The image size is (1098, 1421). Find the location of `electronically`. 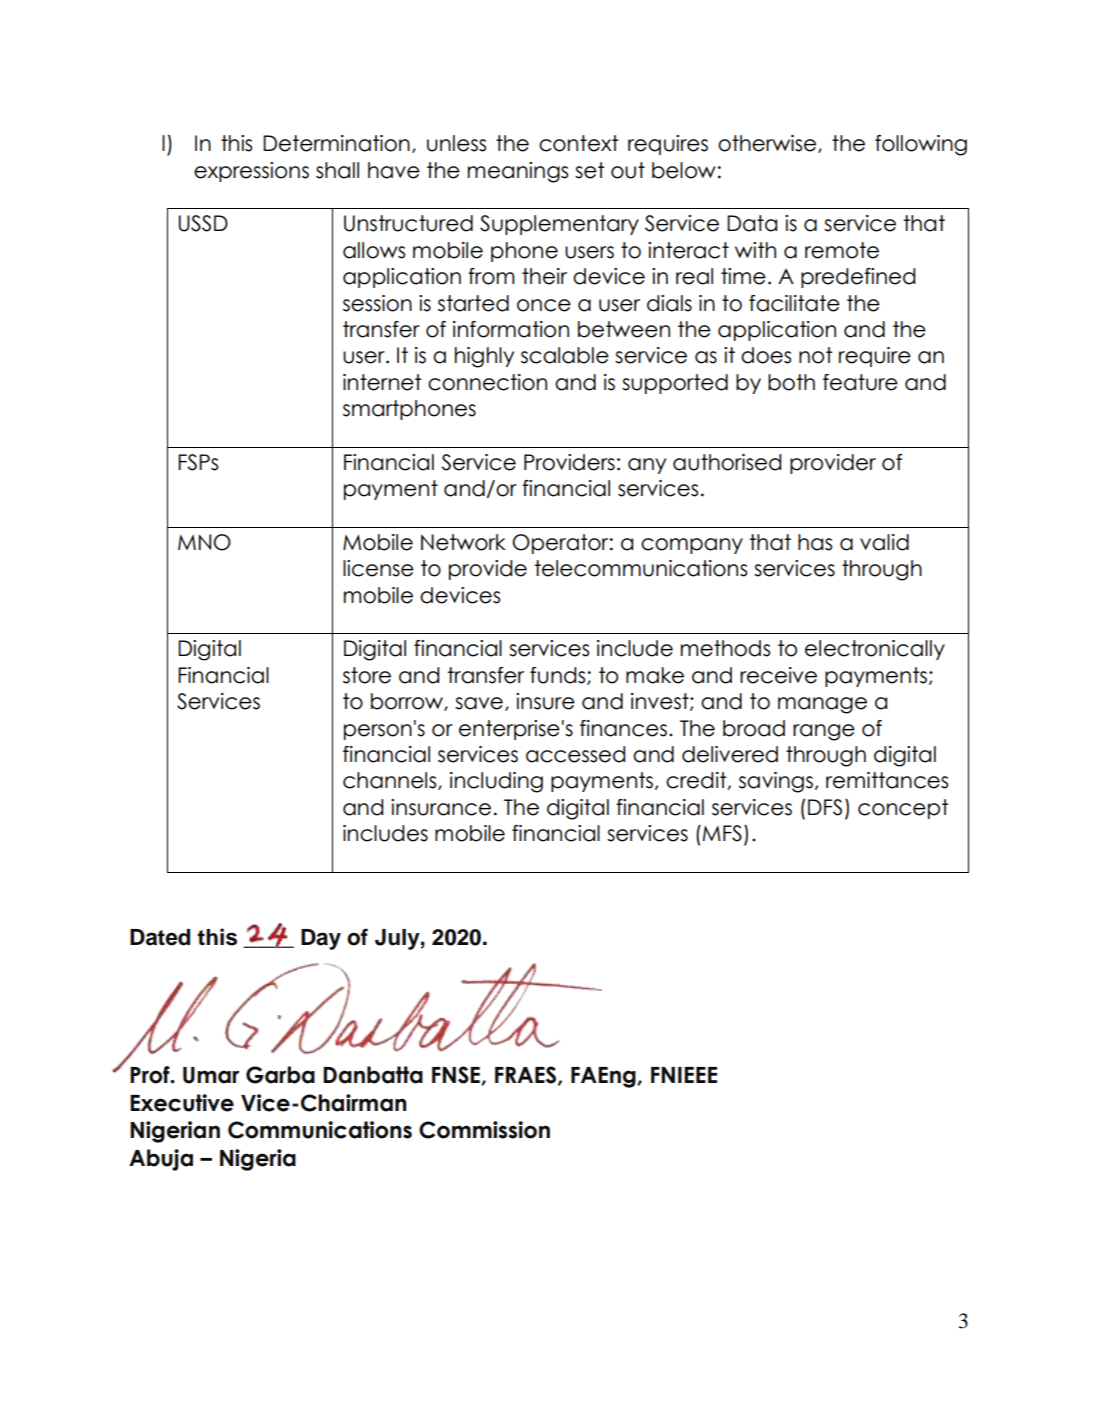

electronically is located at coordinates (875, 650).
